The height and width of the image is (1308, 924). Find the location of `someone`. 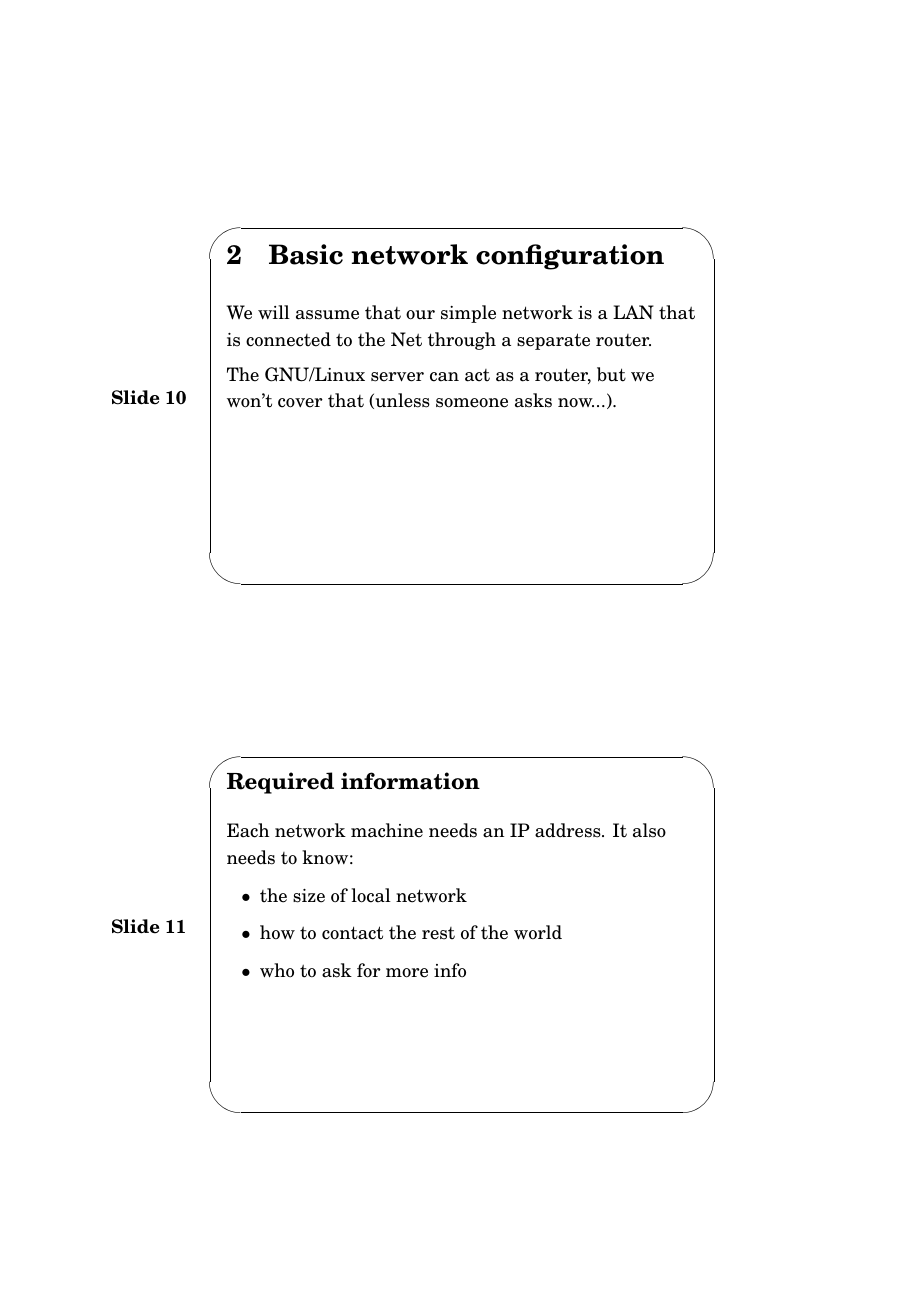

someone is located at coordinates (472, 403).
